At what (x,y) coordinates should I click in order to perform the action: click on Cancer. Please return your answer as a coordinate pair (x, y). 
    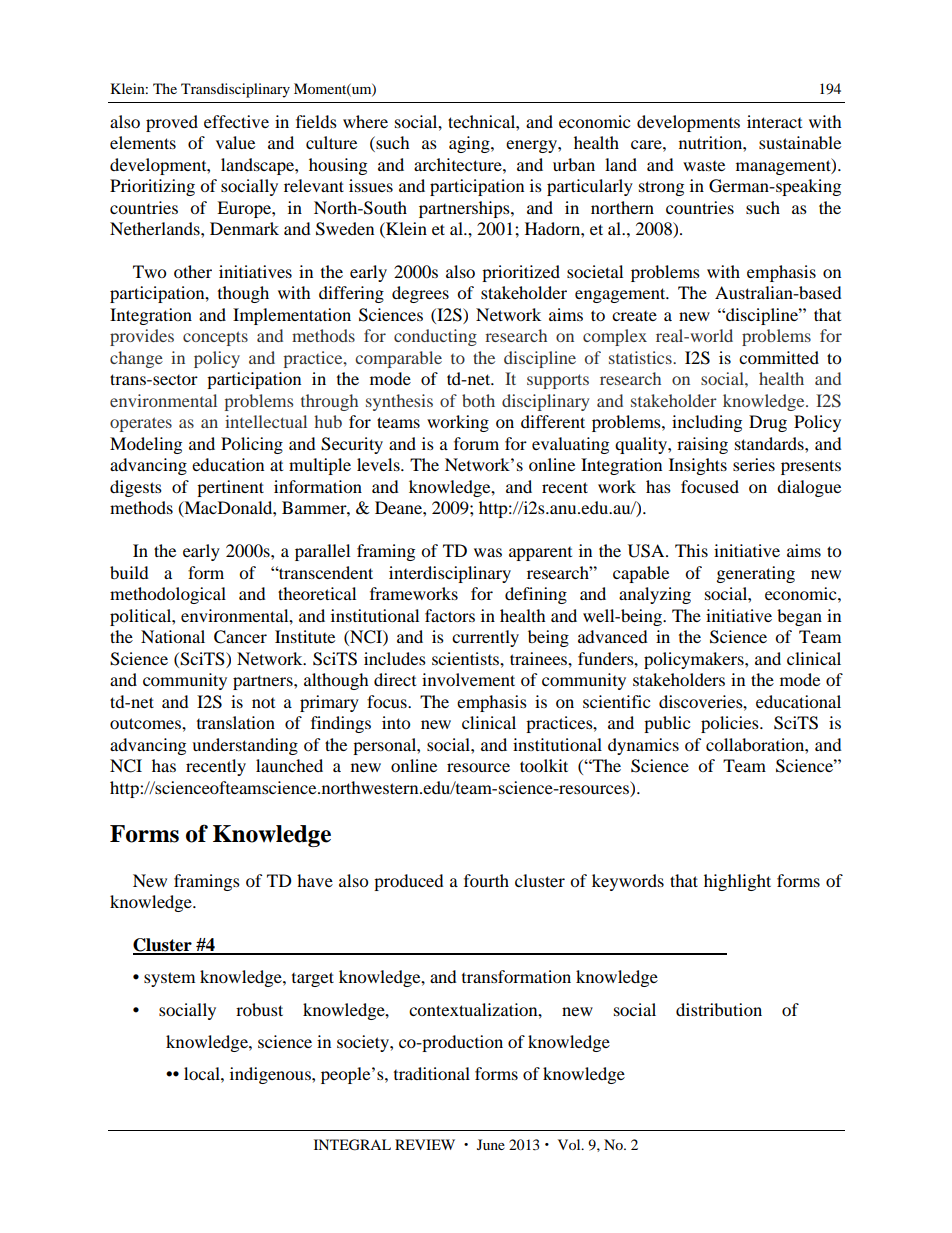
    Looking at the image, I should click on (240, 637).
